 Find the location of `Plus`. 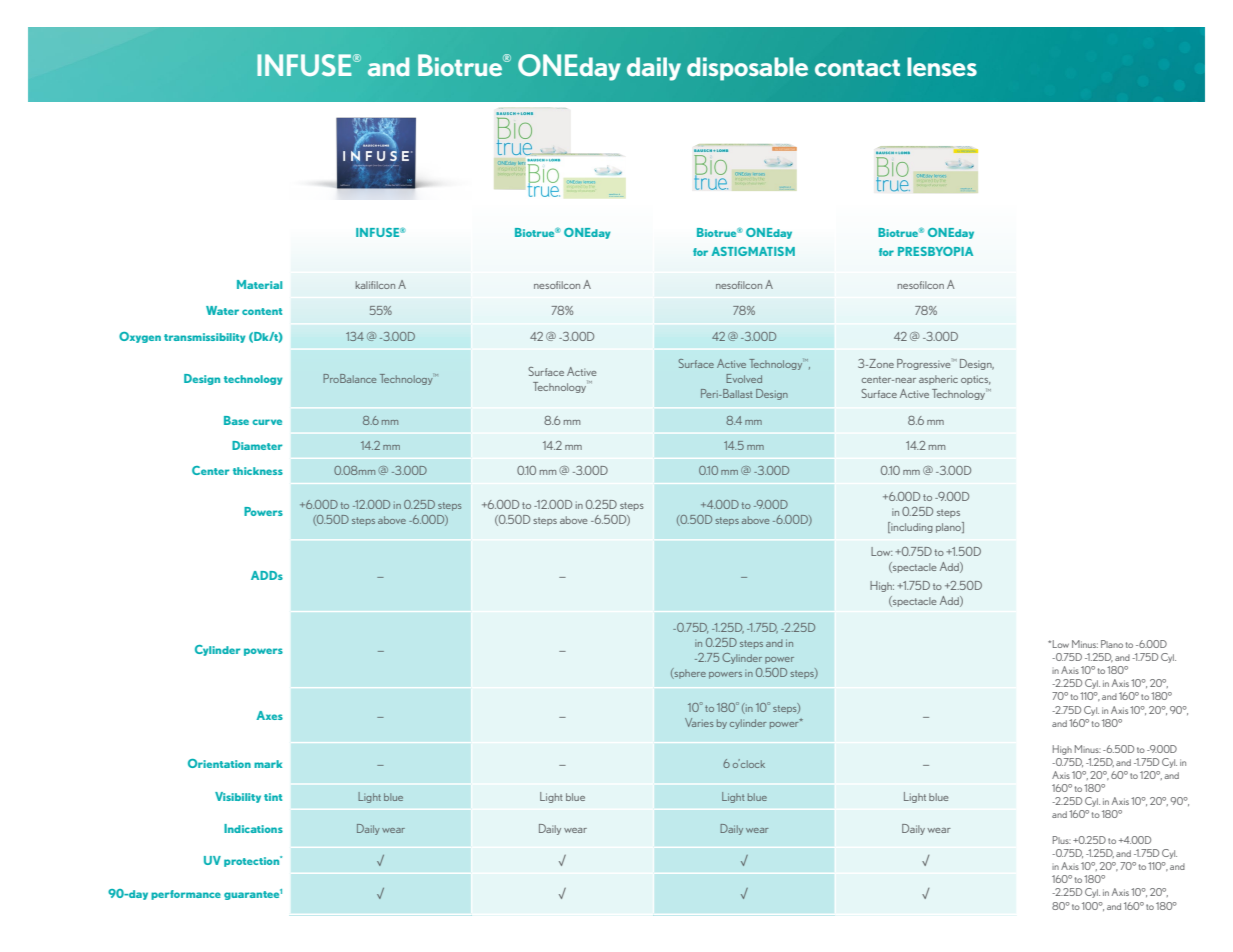

Plus is located at coordinates (1062, 840).
